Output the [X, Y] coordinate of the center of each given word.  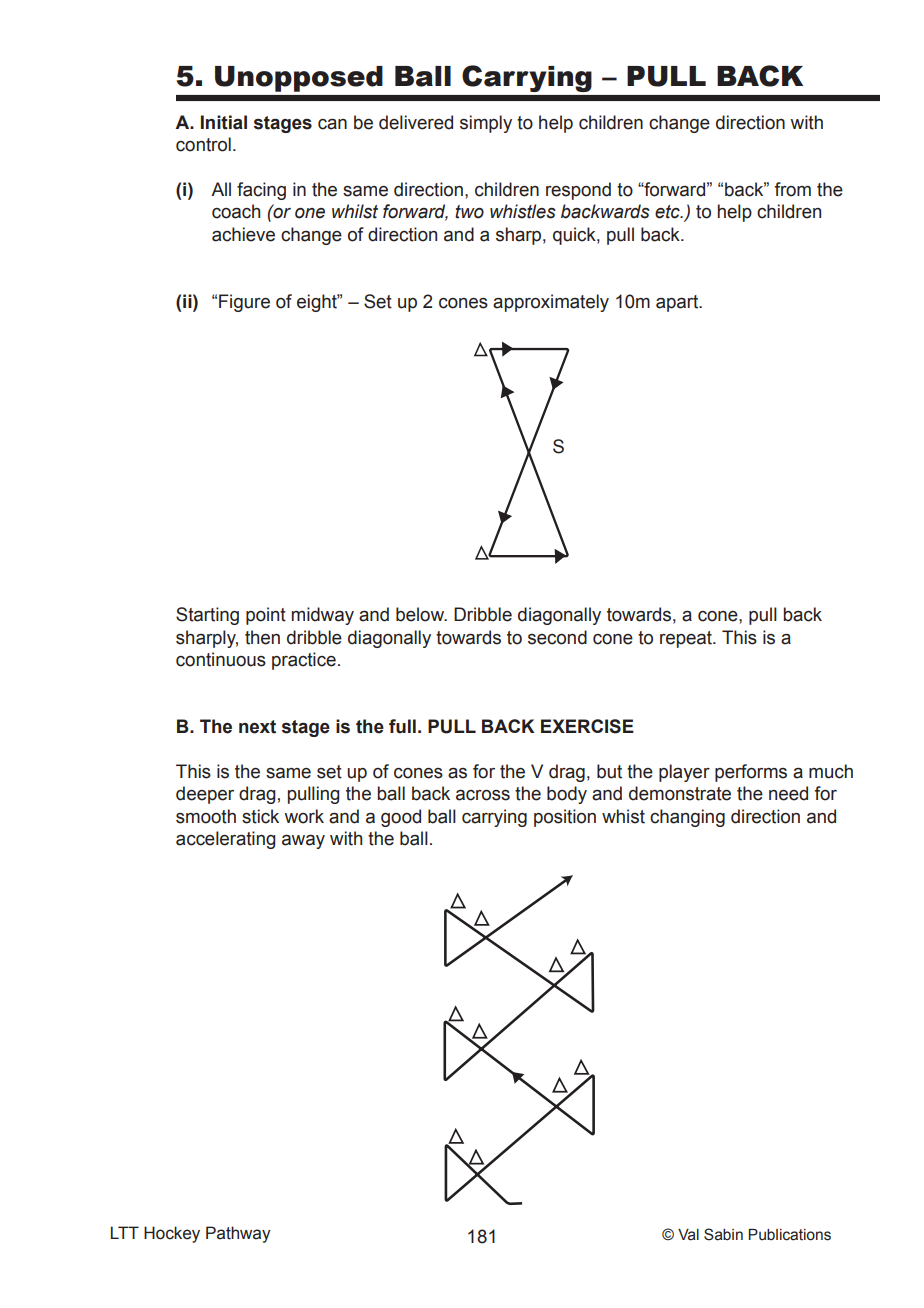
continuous [221, 659]
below [421, 614]
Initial [224, 122]
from [792, 189]
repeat [687, 639]
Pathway [238, 1234]
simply [486, 124]
